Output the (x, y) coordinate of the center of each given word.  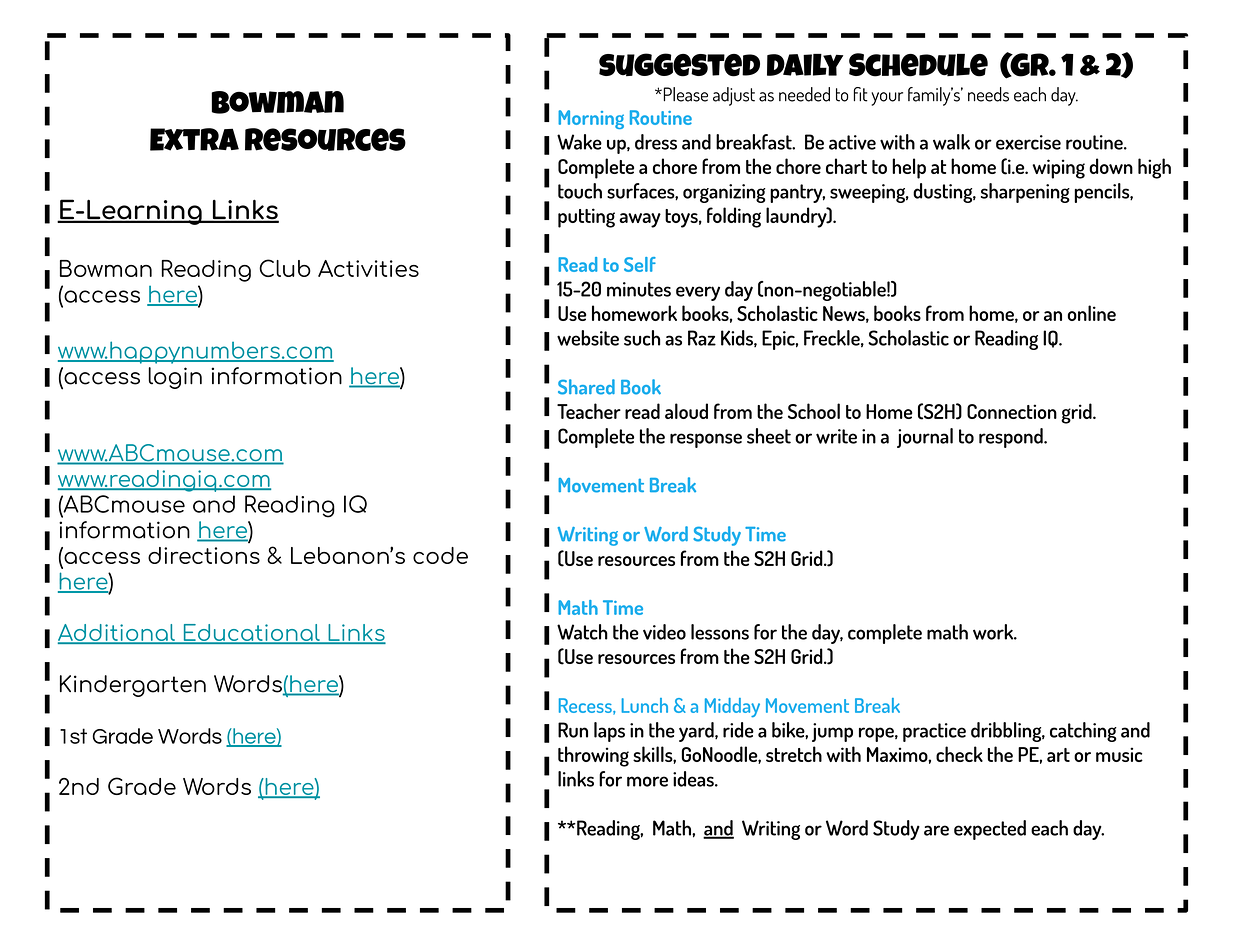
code (440, 555)
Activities (368, 268)
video (664, 632)
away (640, 220)
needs (988, 94)
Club (285, 268)
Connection (1012, 411)
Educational (251, 633)
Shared (586, 387)
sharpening (1025, 193)
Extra (194, 139)
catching (1083, 732)
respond (1012, 438)
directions (204, 555)
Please (684, 94)
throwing (593, 756)
